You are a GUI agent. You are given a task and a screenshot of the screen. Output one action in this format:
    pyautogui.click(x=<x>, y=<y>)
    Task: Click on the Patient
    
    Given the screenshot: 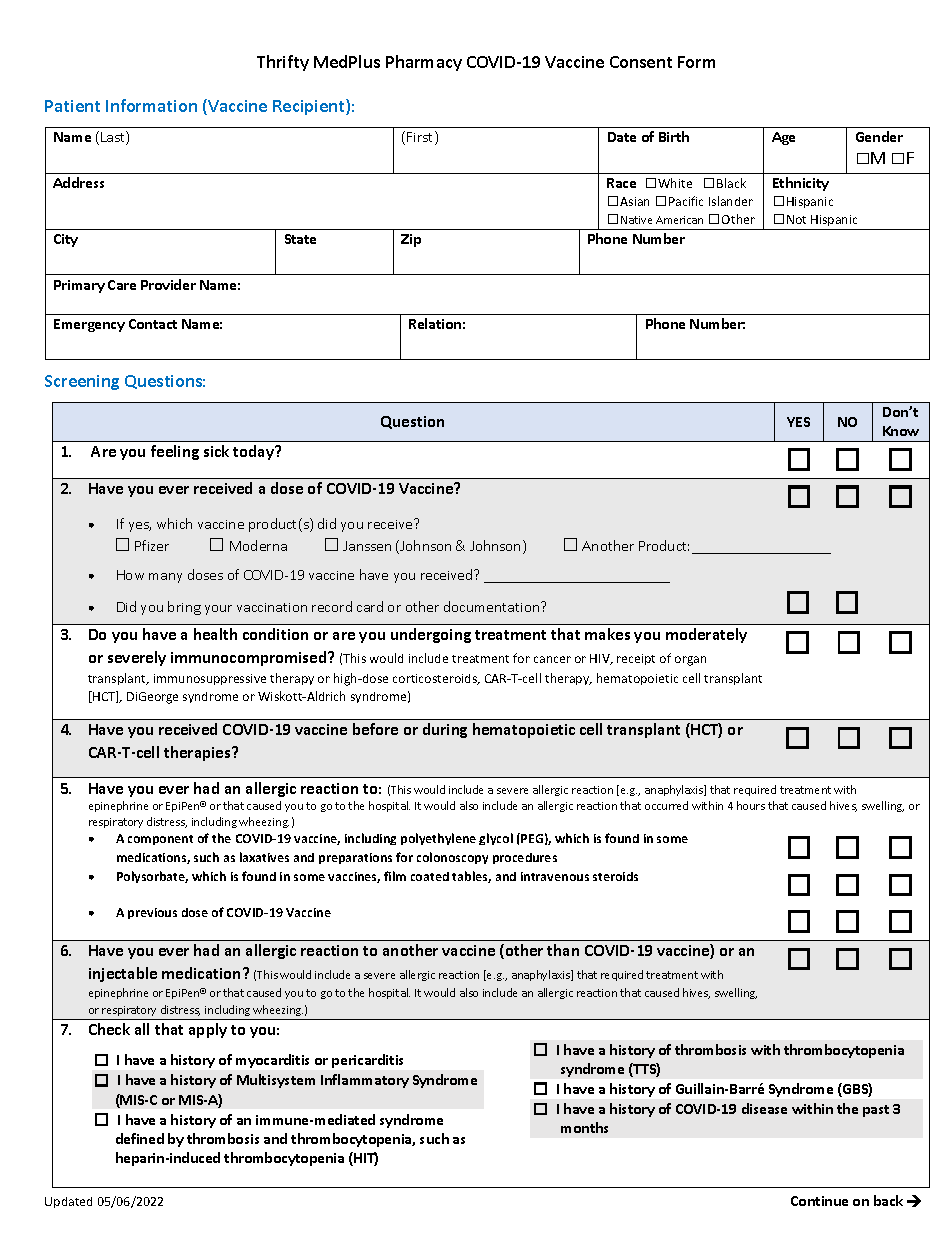 What is the action you would take?
    pyautogui.click(x=72, y=106)
